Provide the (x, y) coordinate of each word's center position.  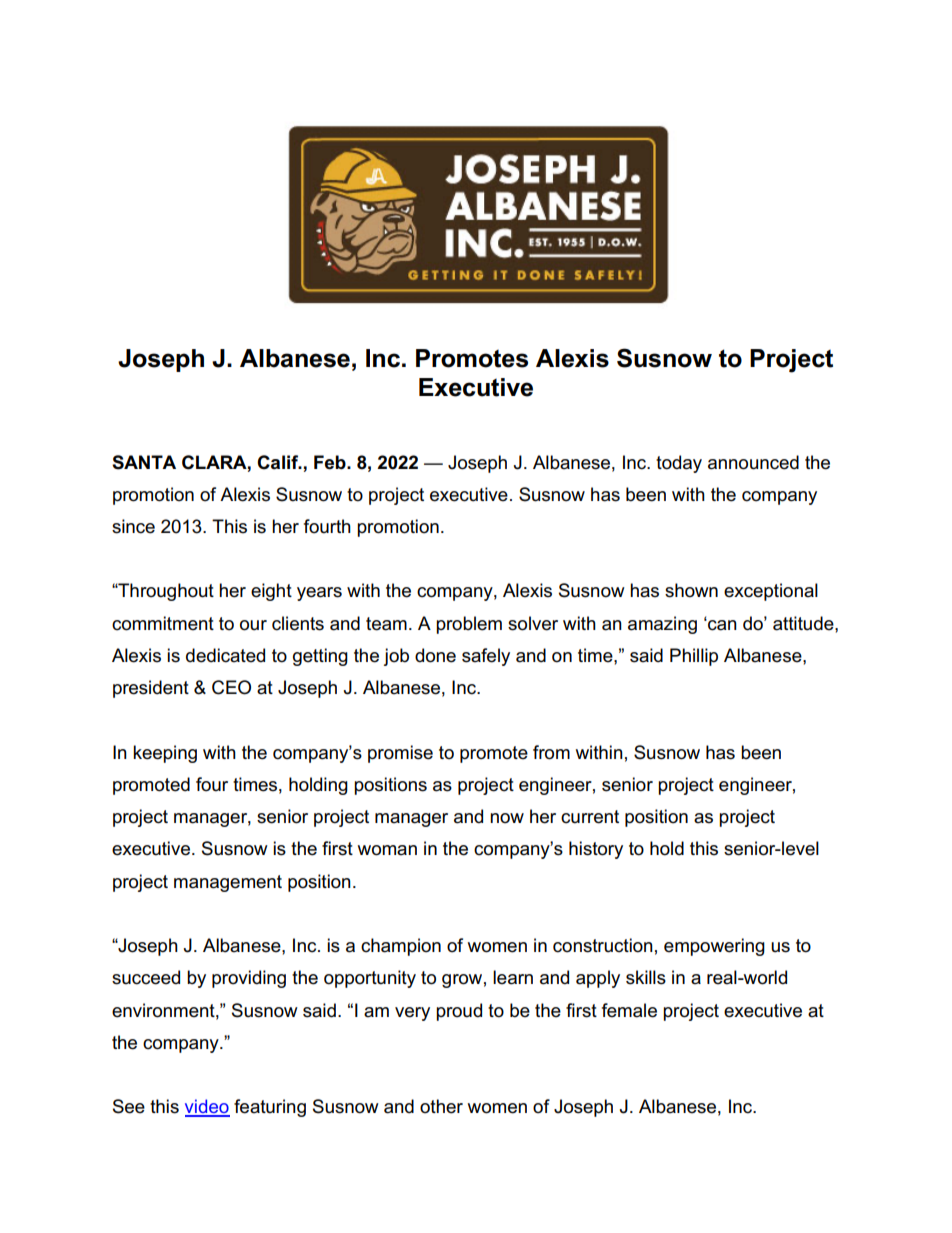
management (228, 883)
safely (486, 657)
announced (753, 462)
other (441, 1106)
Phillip (694, 657)
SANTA (144, 462)
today (679, 464)
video (207, 1107)
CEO (231, 687)
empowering (714, 947)
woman (387, 850)
